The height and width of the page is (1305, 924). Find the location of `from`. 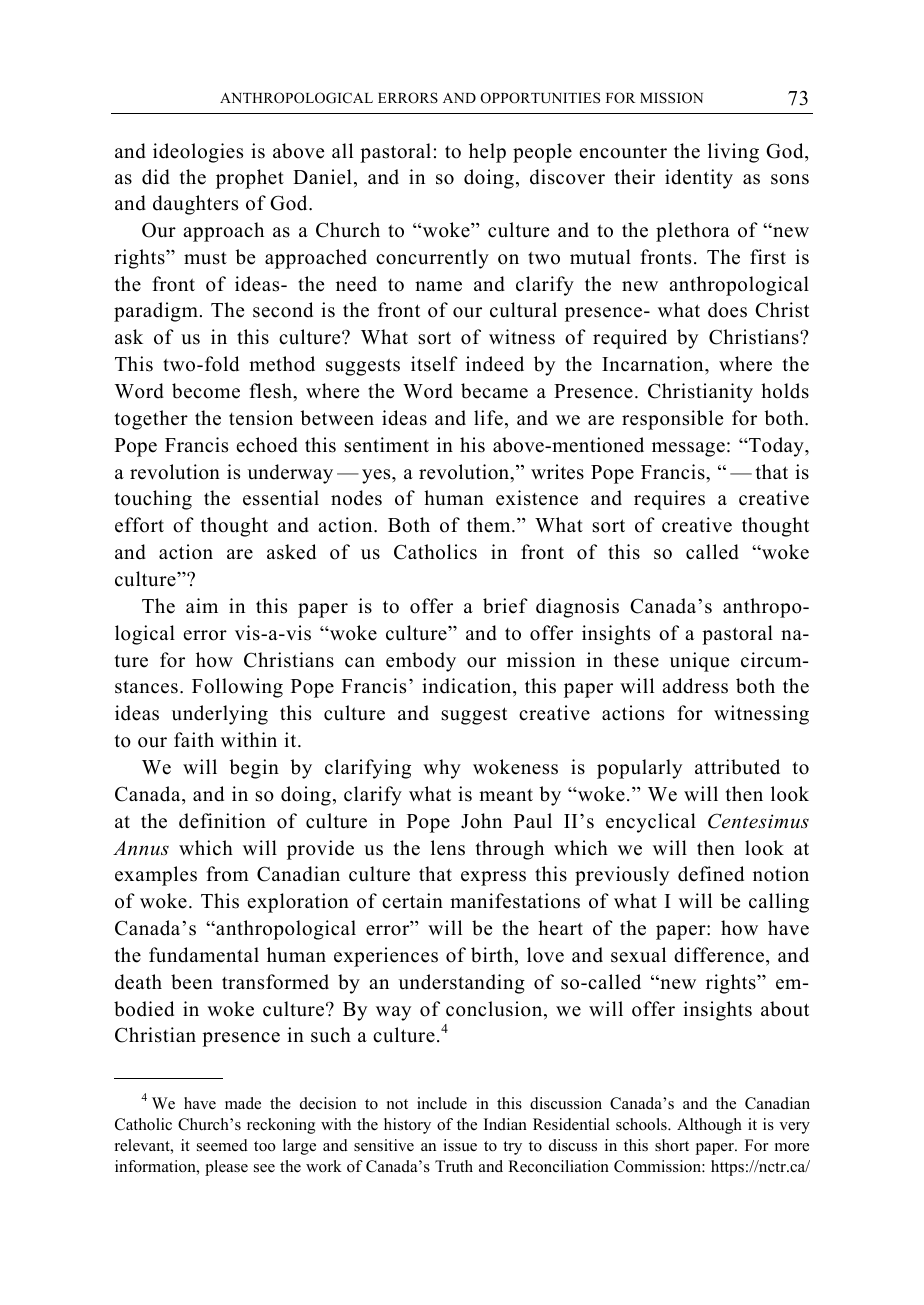

from is located at coordinates (228, 874).
